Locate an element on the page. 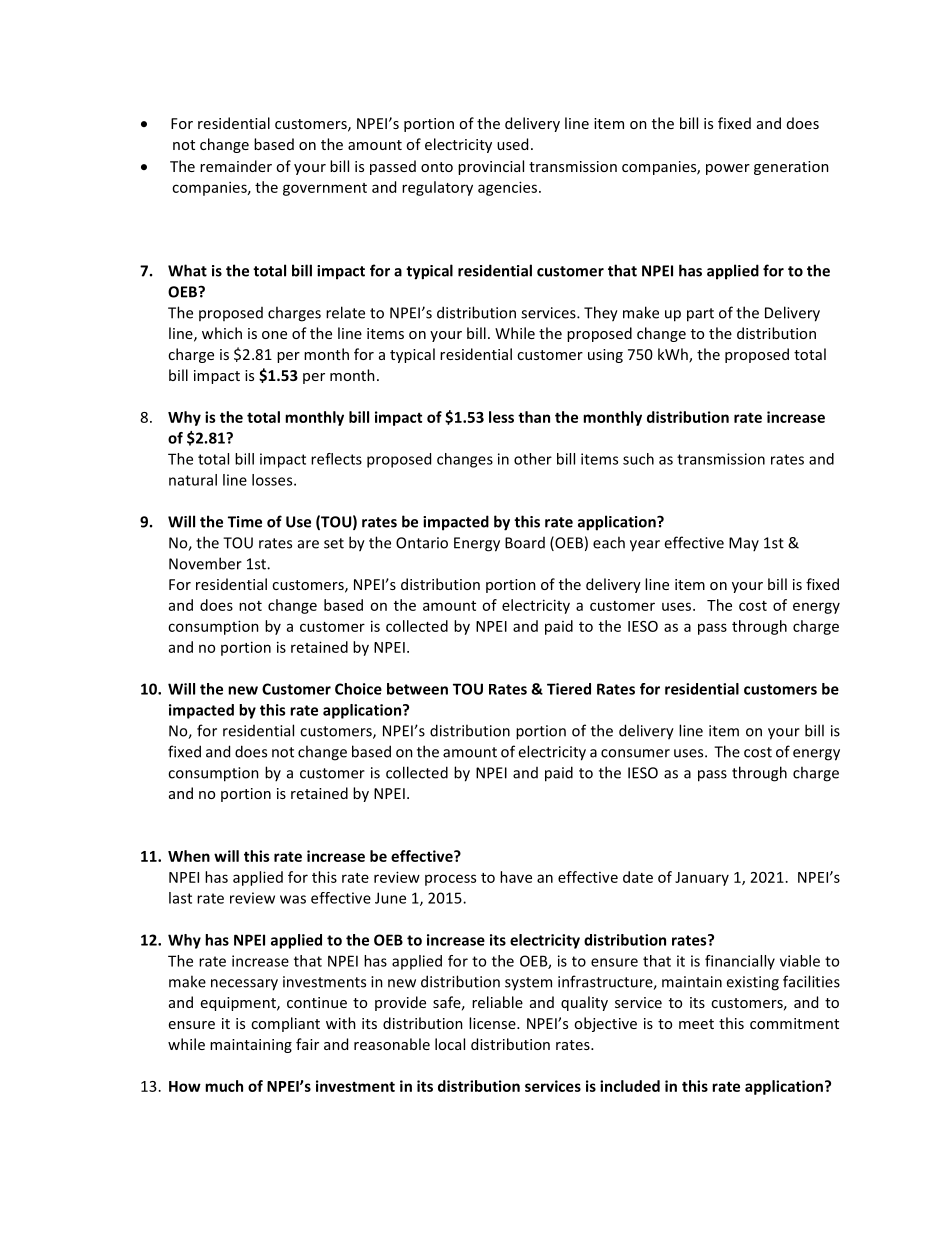 This image has width=952, height=1233. May is located at coordinates (744, 544).
